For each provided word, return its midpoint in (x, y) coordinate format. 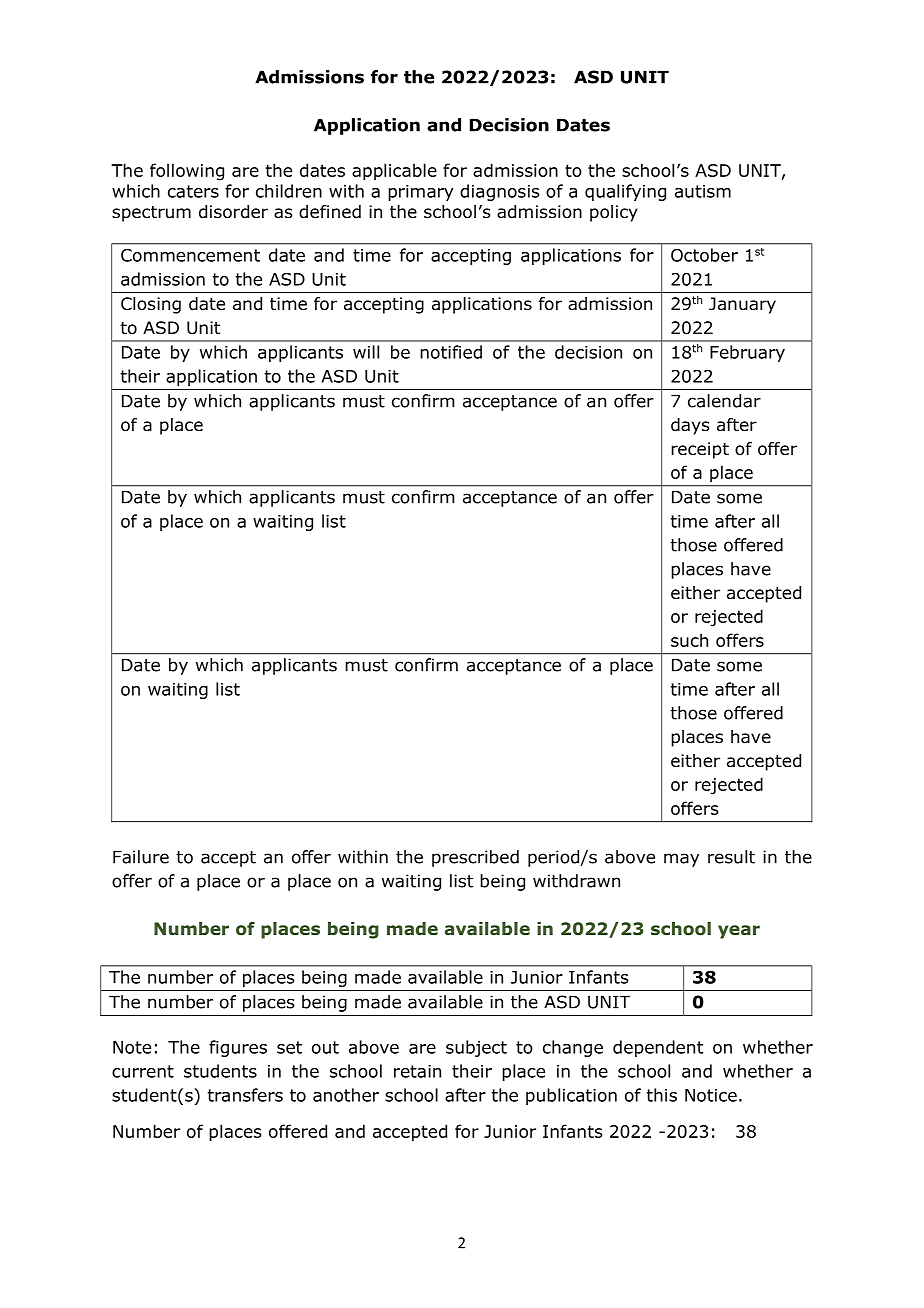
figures (238, 1048)
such (689, 640)
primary (420, 193)
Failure (141, 857)
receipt (700, 450)
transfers (245, 1095)
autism (703, 191)
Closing (151, 305)
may (681, 860)
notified (451, 352)
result (731, 857)
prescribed (475, 858)
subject (476, 1048)
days (690, 426)
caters (193, 191)
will (366, 352)
